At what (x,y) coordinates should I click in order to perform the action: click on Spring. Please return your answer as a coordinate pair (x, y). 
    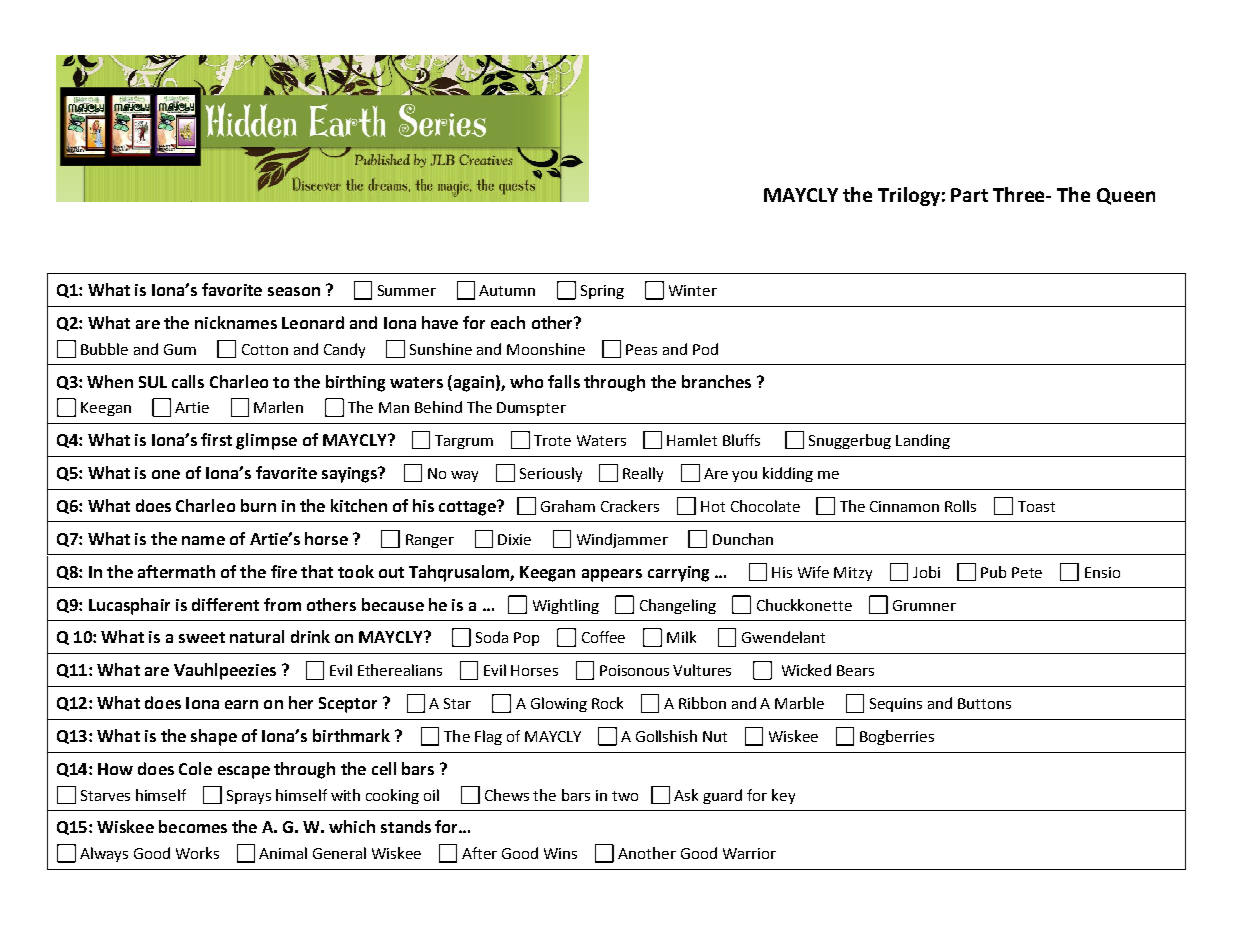
    Looking at the image, I should click on (602, 292).
